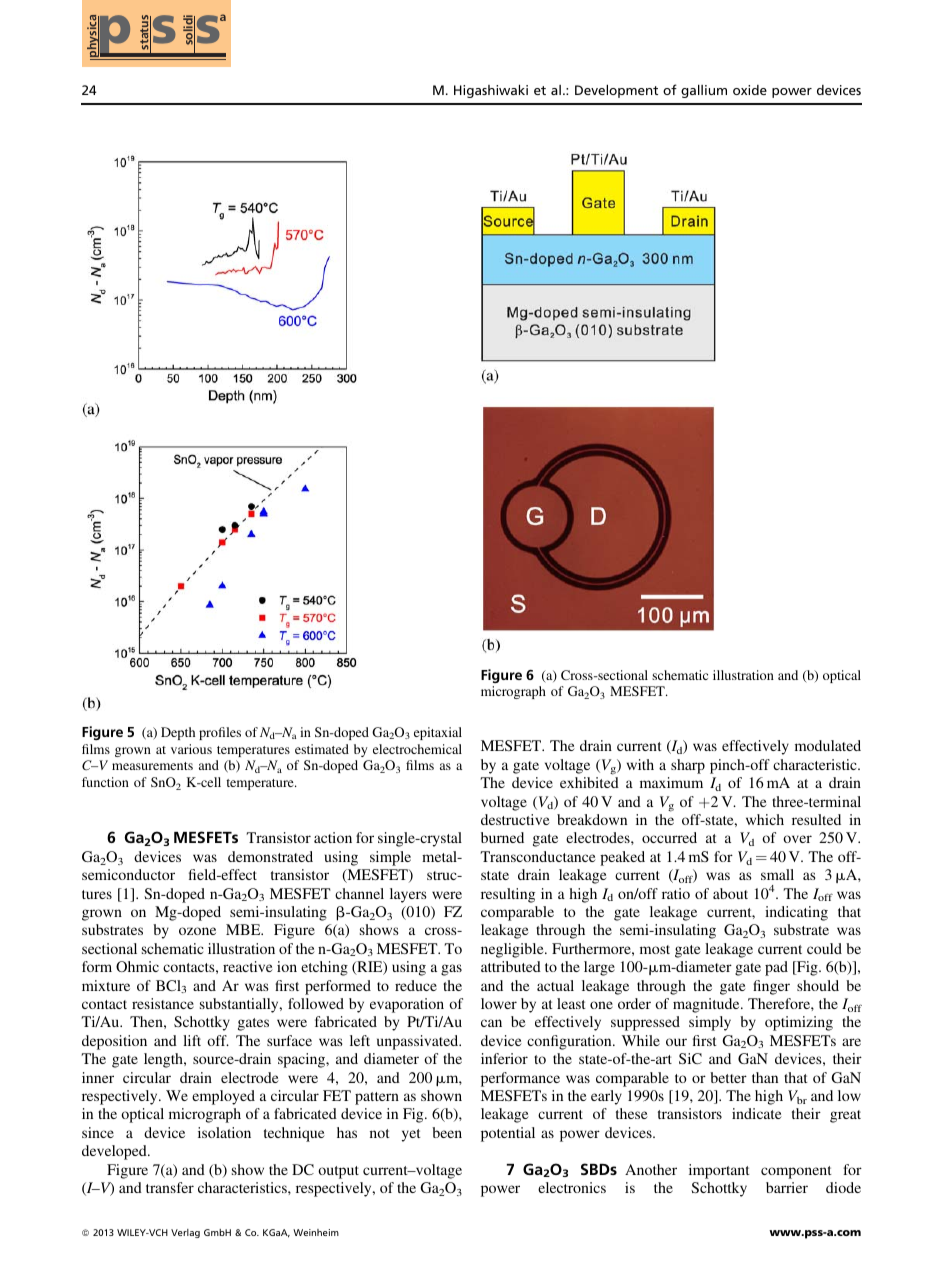 The image size is (952, 1265). What do you see at coordinates (417, 749) in the screenshot?
I see `electrochemical` at bounding box center [417, 749].
